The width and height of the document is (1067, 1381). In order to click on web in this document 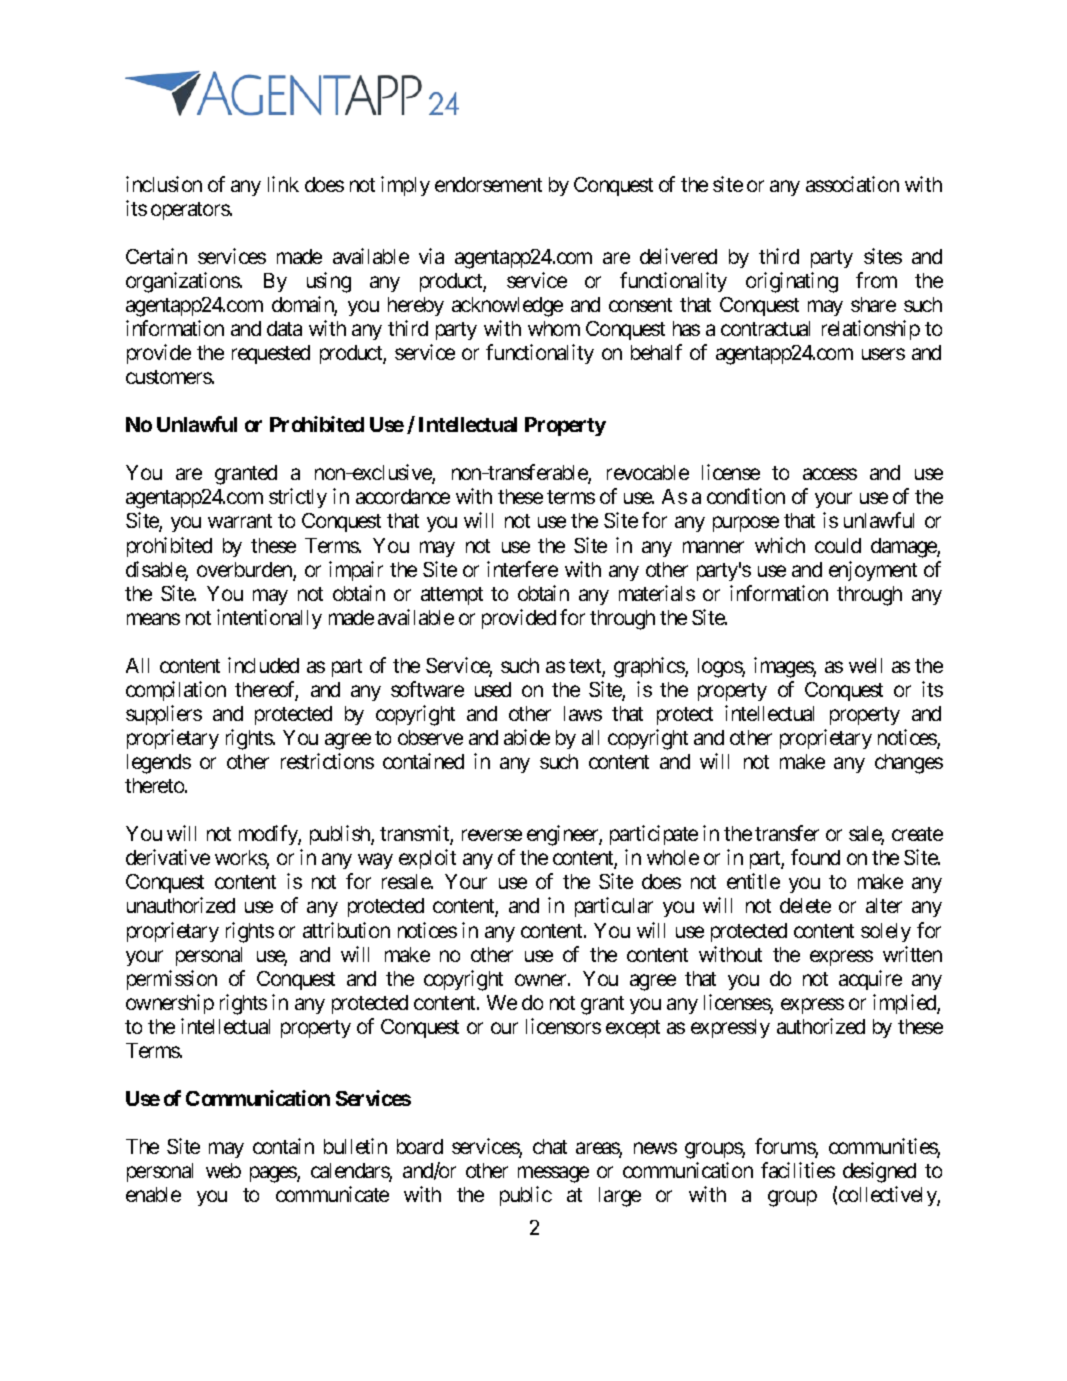, I will do `click(223, 1170)`.
